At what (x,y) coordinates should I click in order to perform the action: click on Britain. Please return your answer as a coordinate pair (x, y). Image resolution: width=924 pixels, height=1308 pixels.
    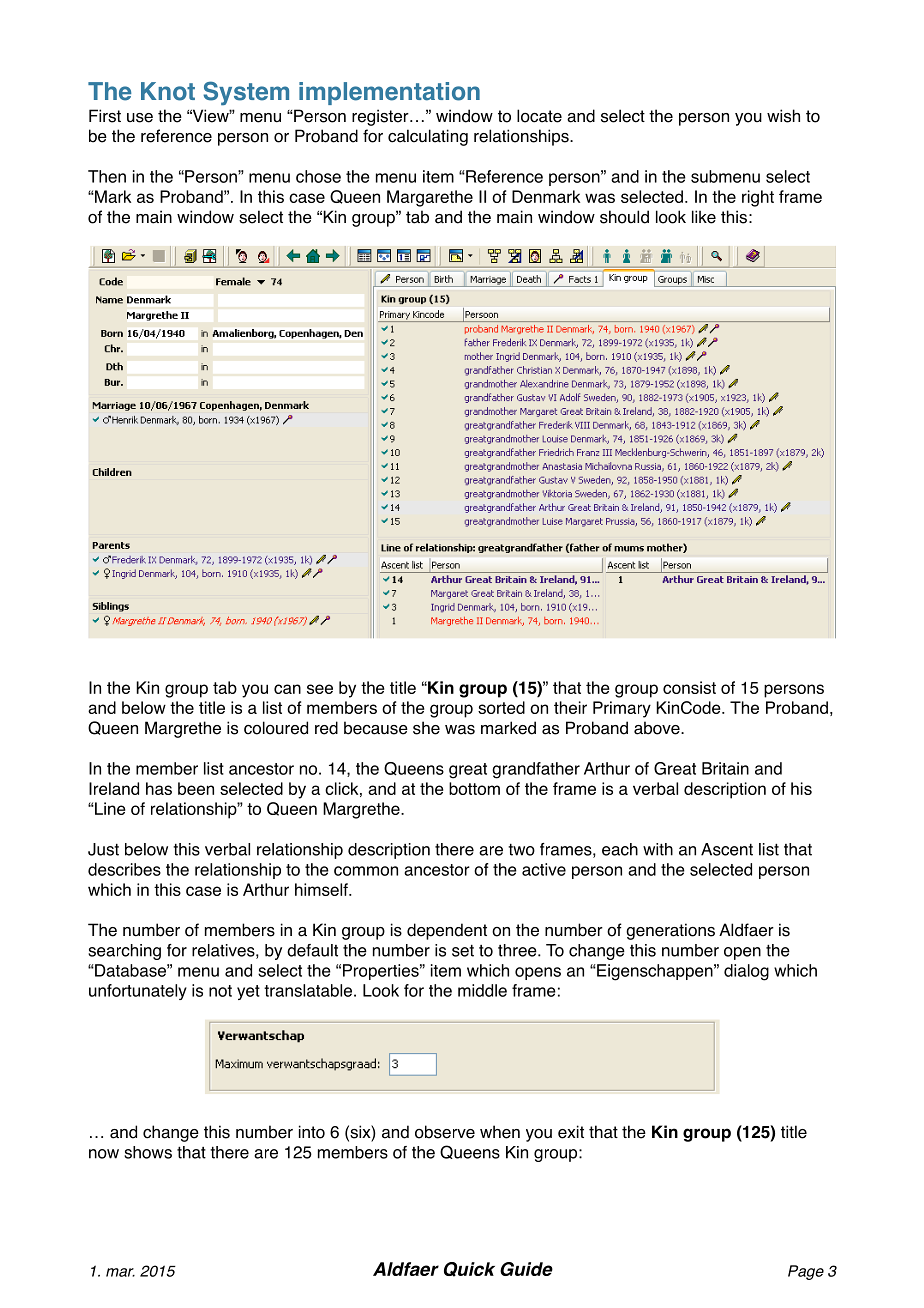
    Looking at the image, I should click on (725, 768).
